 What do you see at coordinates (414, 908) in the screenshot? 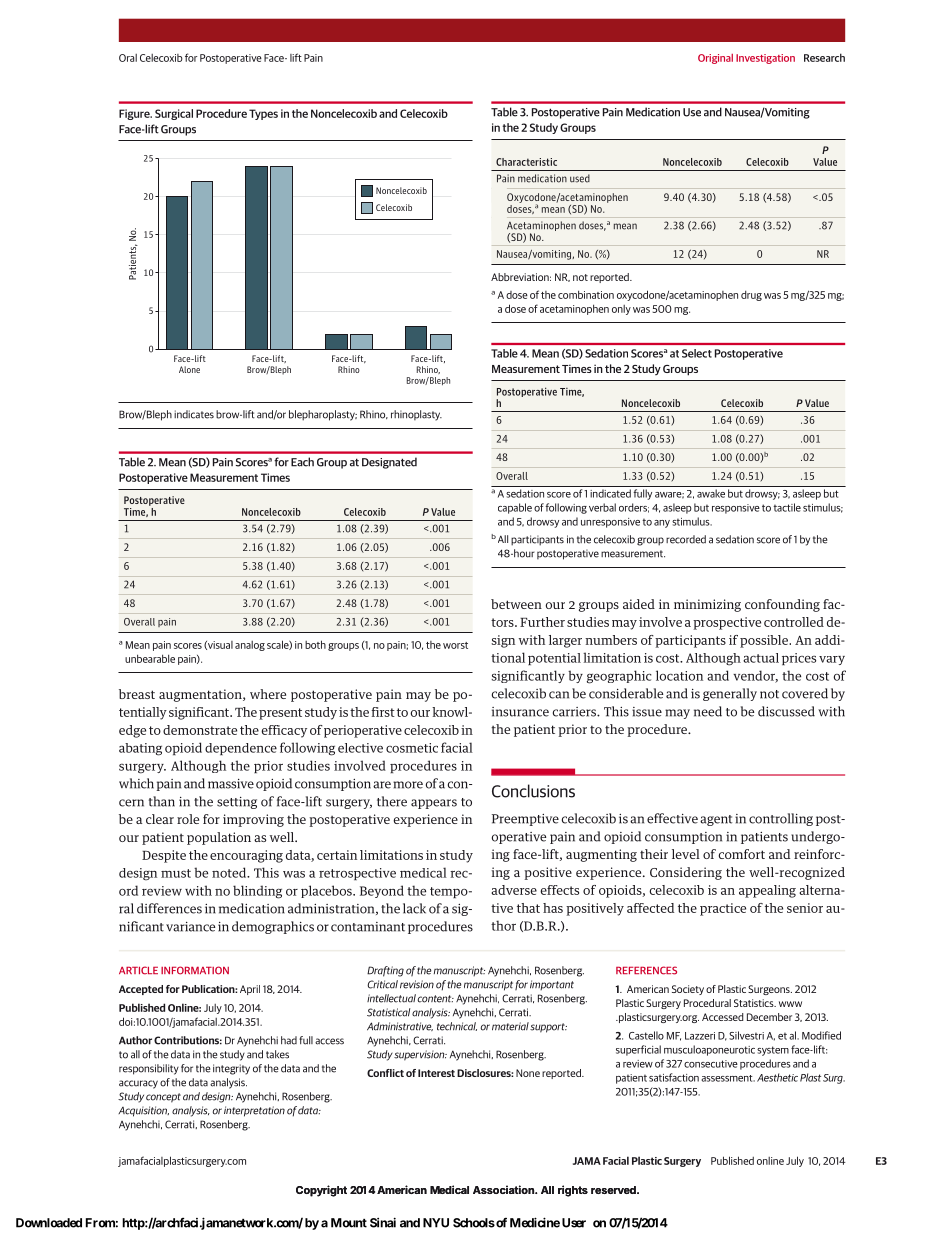
I see `lack` at bounding box center [414, 908].
